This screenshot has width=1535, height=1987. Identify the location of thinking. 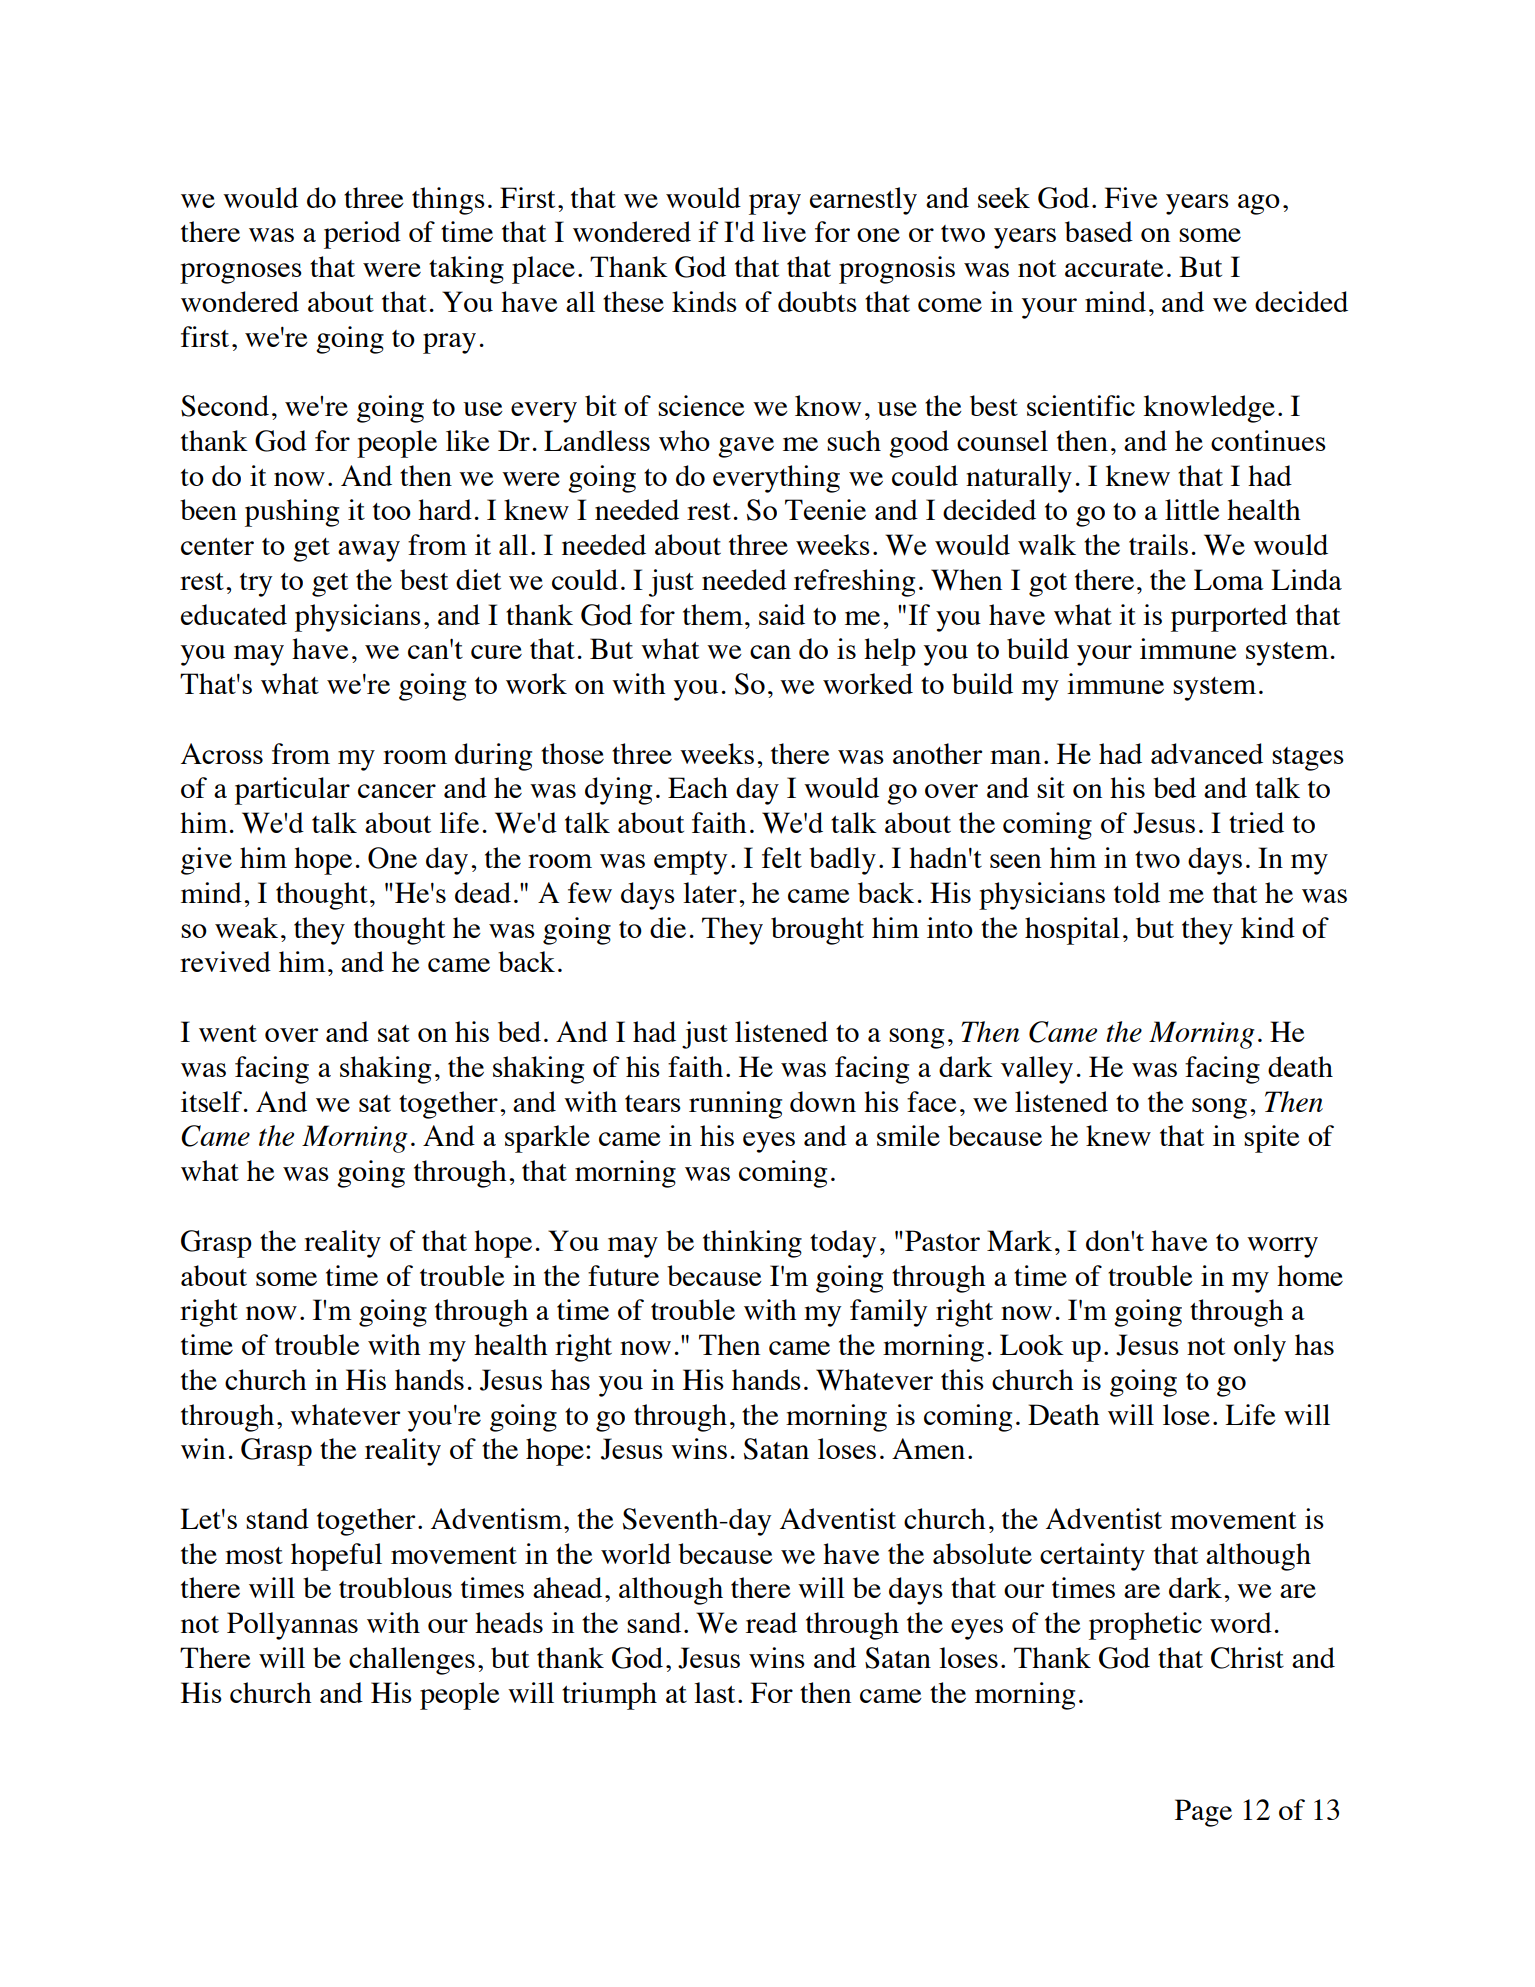
(752, 1244).
